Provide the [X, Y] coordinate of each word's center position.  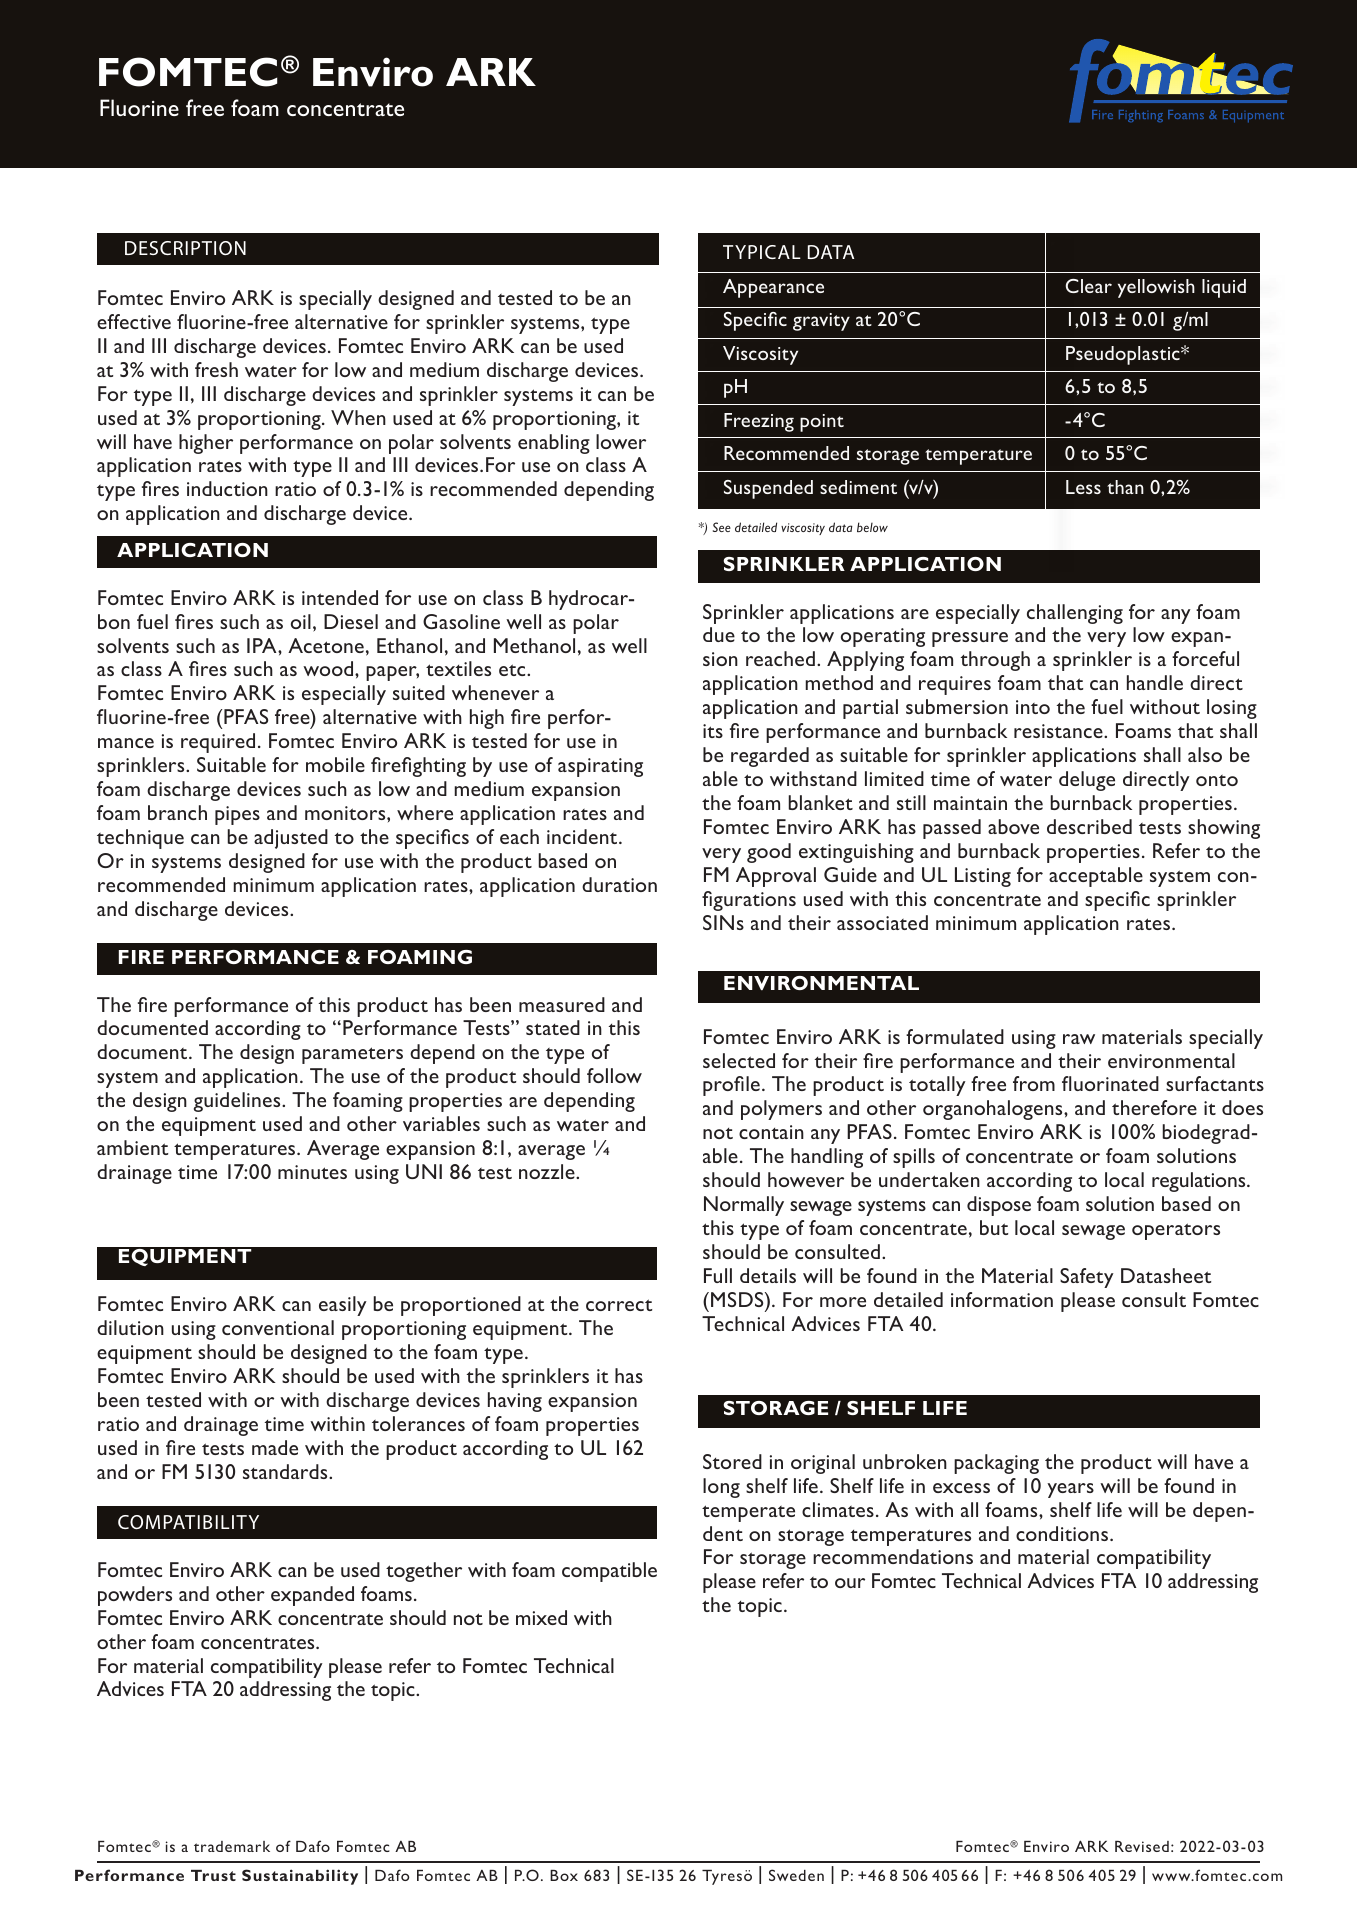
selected [739, 1060]
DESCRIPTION [185, 248]
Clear [1089, 286]
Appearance [773, 288]
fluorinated [1110, 1083]
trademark [232, 1846]
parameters [352, 1055]
